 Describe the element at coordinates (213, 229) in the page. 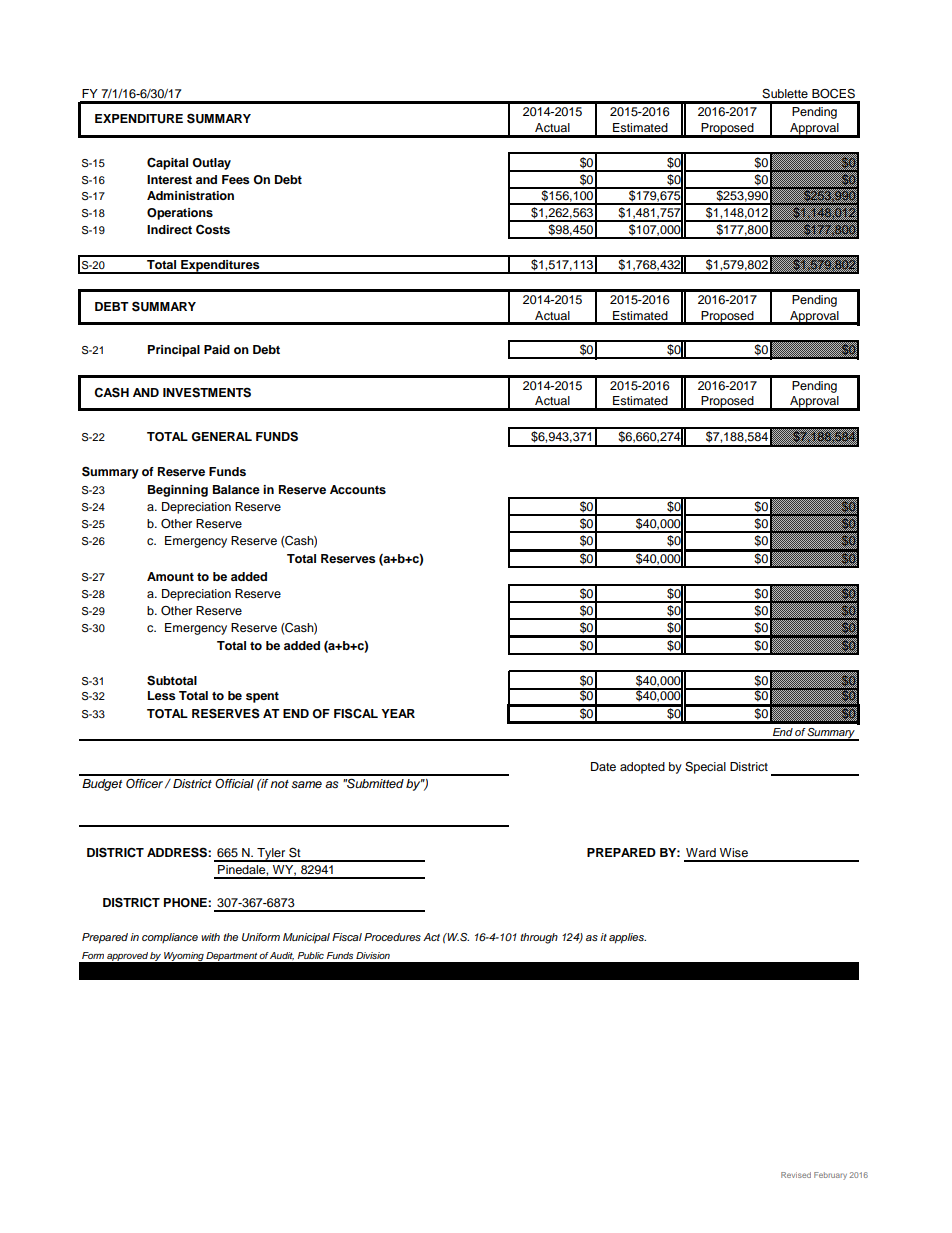

I see `Costs` at that location.
